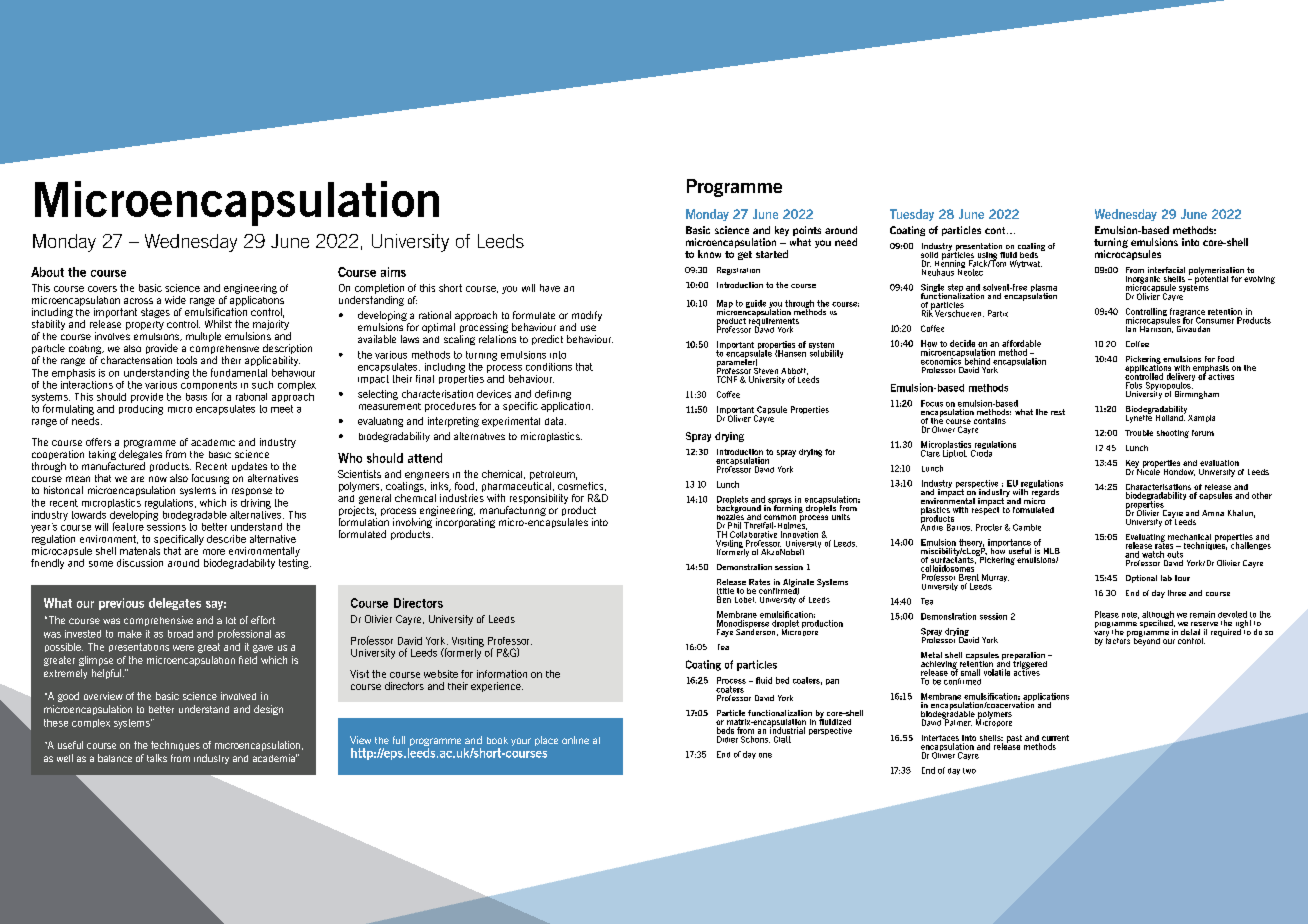 The height and width of the screenshot is (924, 1308). Describe the element at coordinates (549, 367) in the screenshot. I see `conditions` at that location.
